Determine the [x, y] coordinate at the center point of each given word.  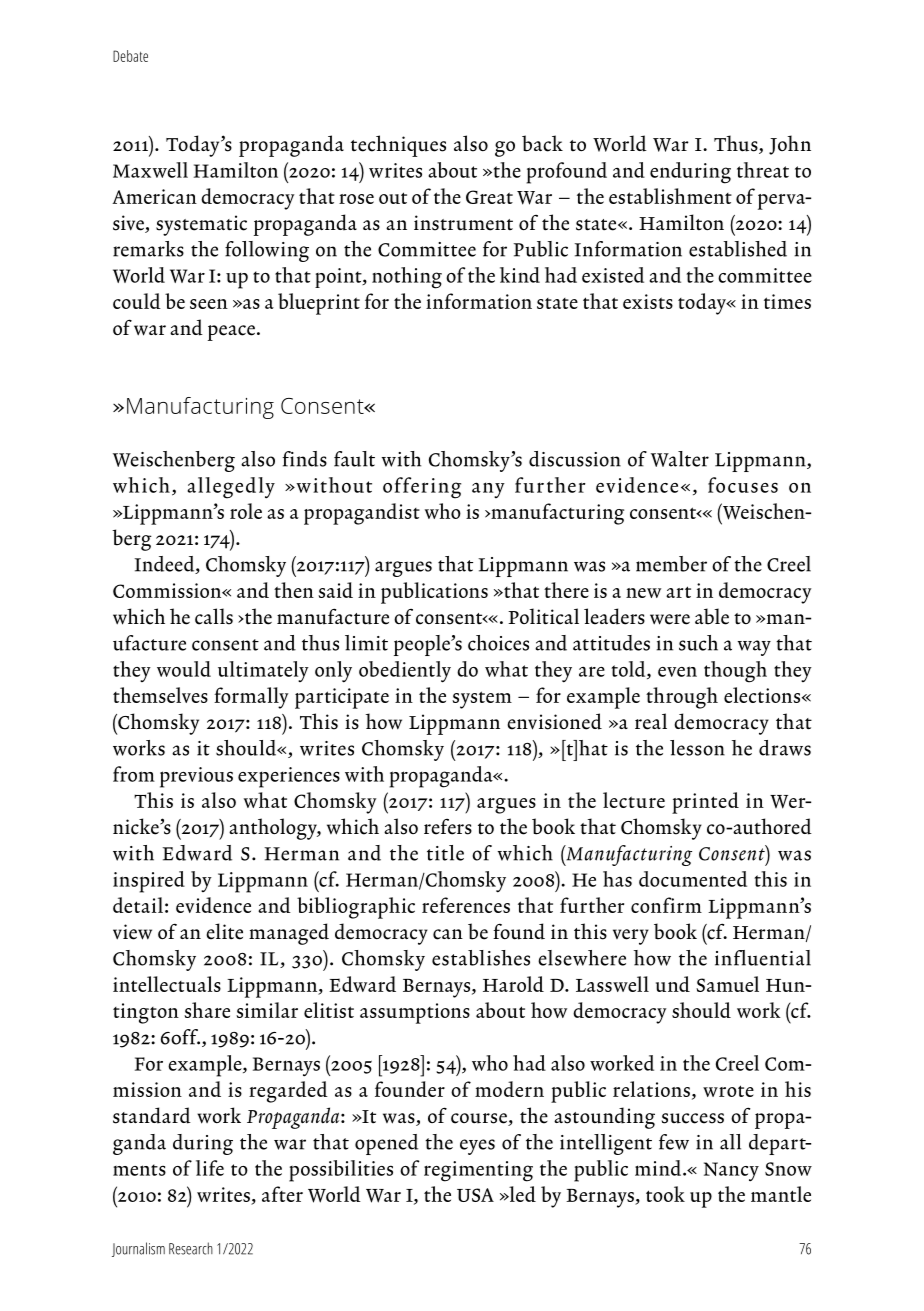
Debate [130, 56]
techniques [398, 146]
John [790, 145]
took [665, 1194]
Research [191, 1248]
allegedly [231, 488]
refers [448, 827]
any [488, 490]
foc [722, 485]
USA [475, 1195]
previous [196, 777]
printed [705, 803]
